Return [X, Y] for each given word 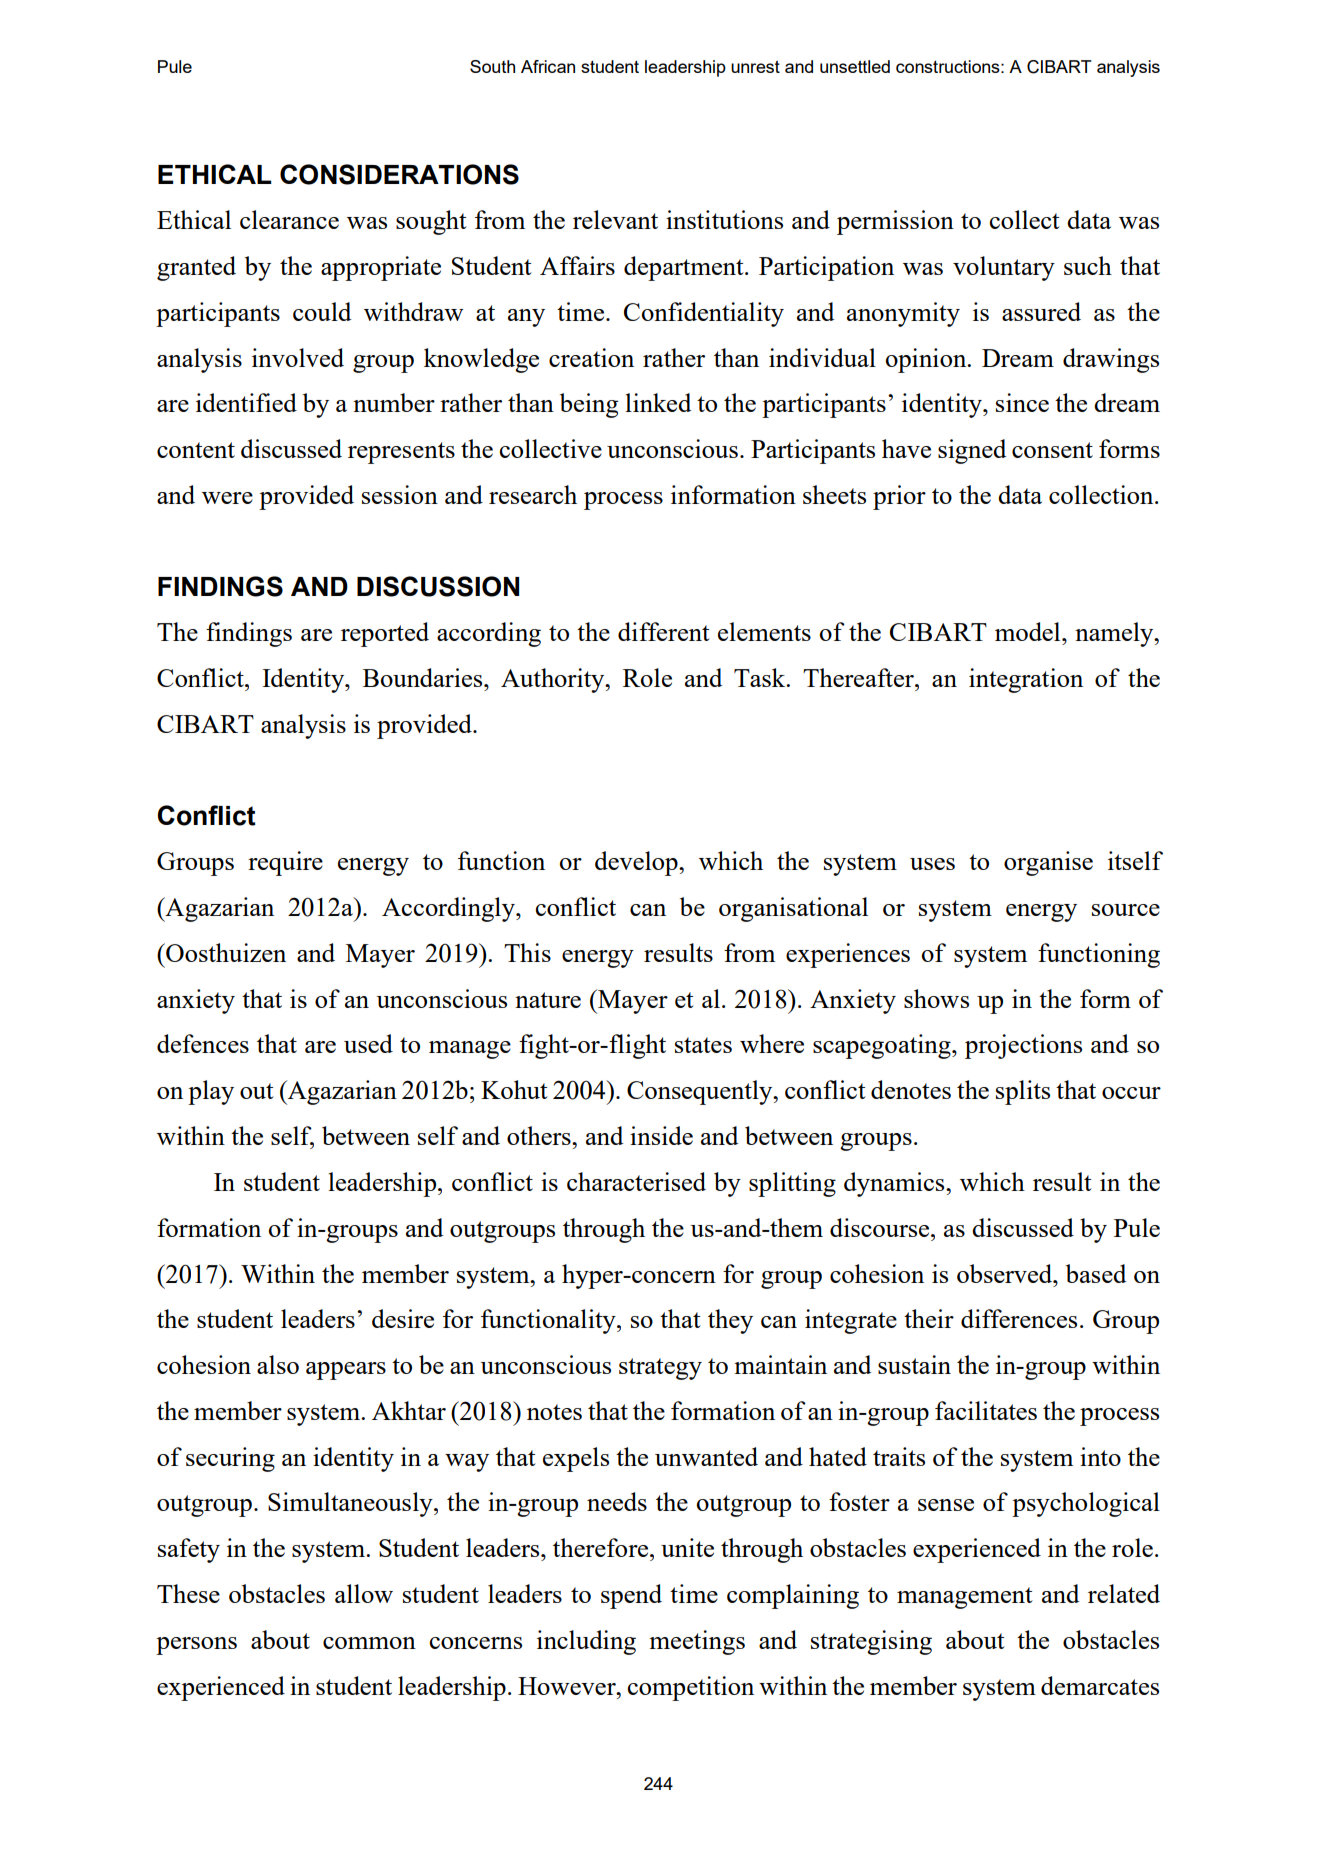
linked [658, 402]
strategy [660, 1369]
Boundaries [424, 677]
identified [246, 402]
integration [1026, 680]
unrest [755, 66]
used [368, 1043]
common [369, 1643]
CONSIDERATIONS [399, 174]
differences [1019, 1318]
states [703, 1045]
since [1022, 402]
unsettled [855, 66]
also [278, 1364]
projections [1023, 1046]
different [664, 631]
